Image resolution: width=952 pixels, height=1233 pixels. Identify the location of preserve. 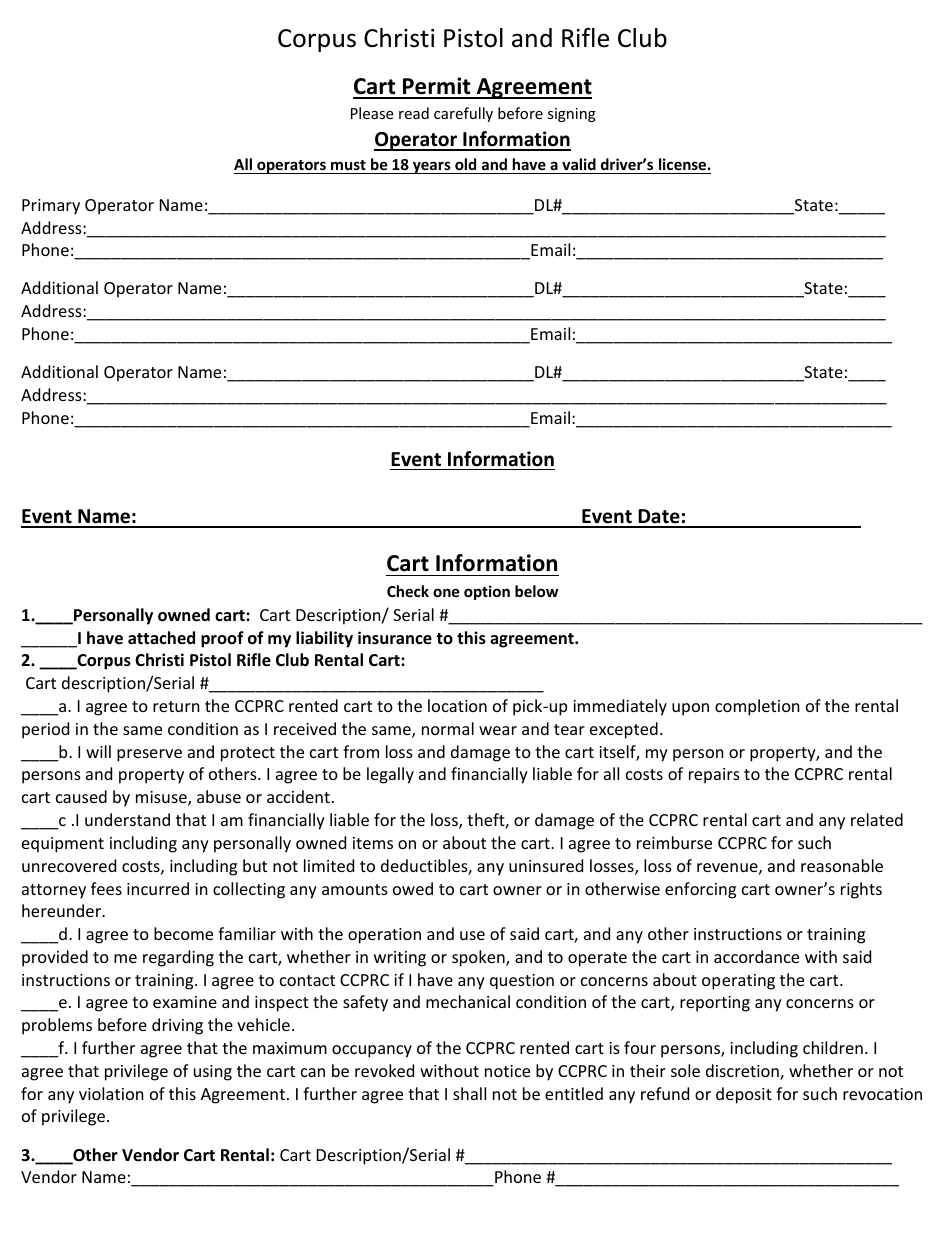
(149, 755).
